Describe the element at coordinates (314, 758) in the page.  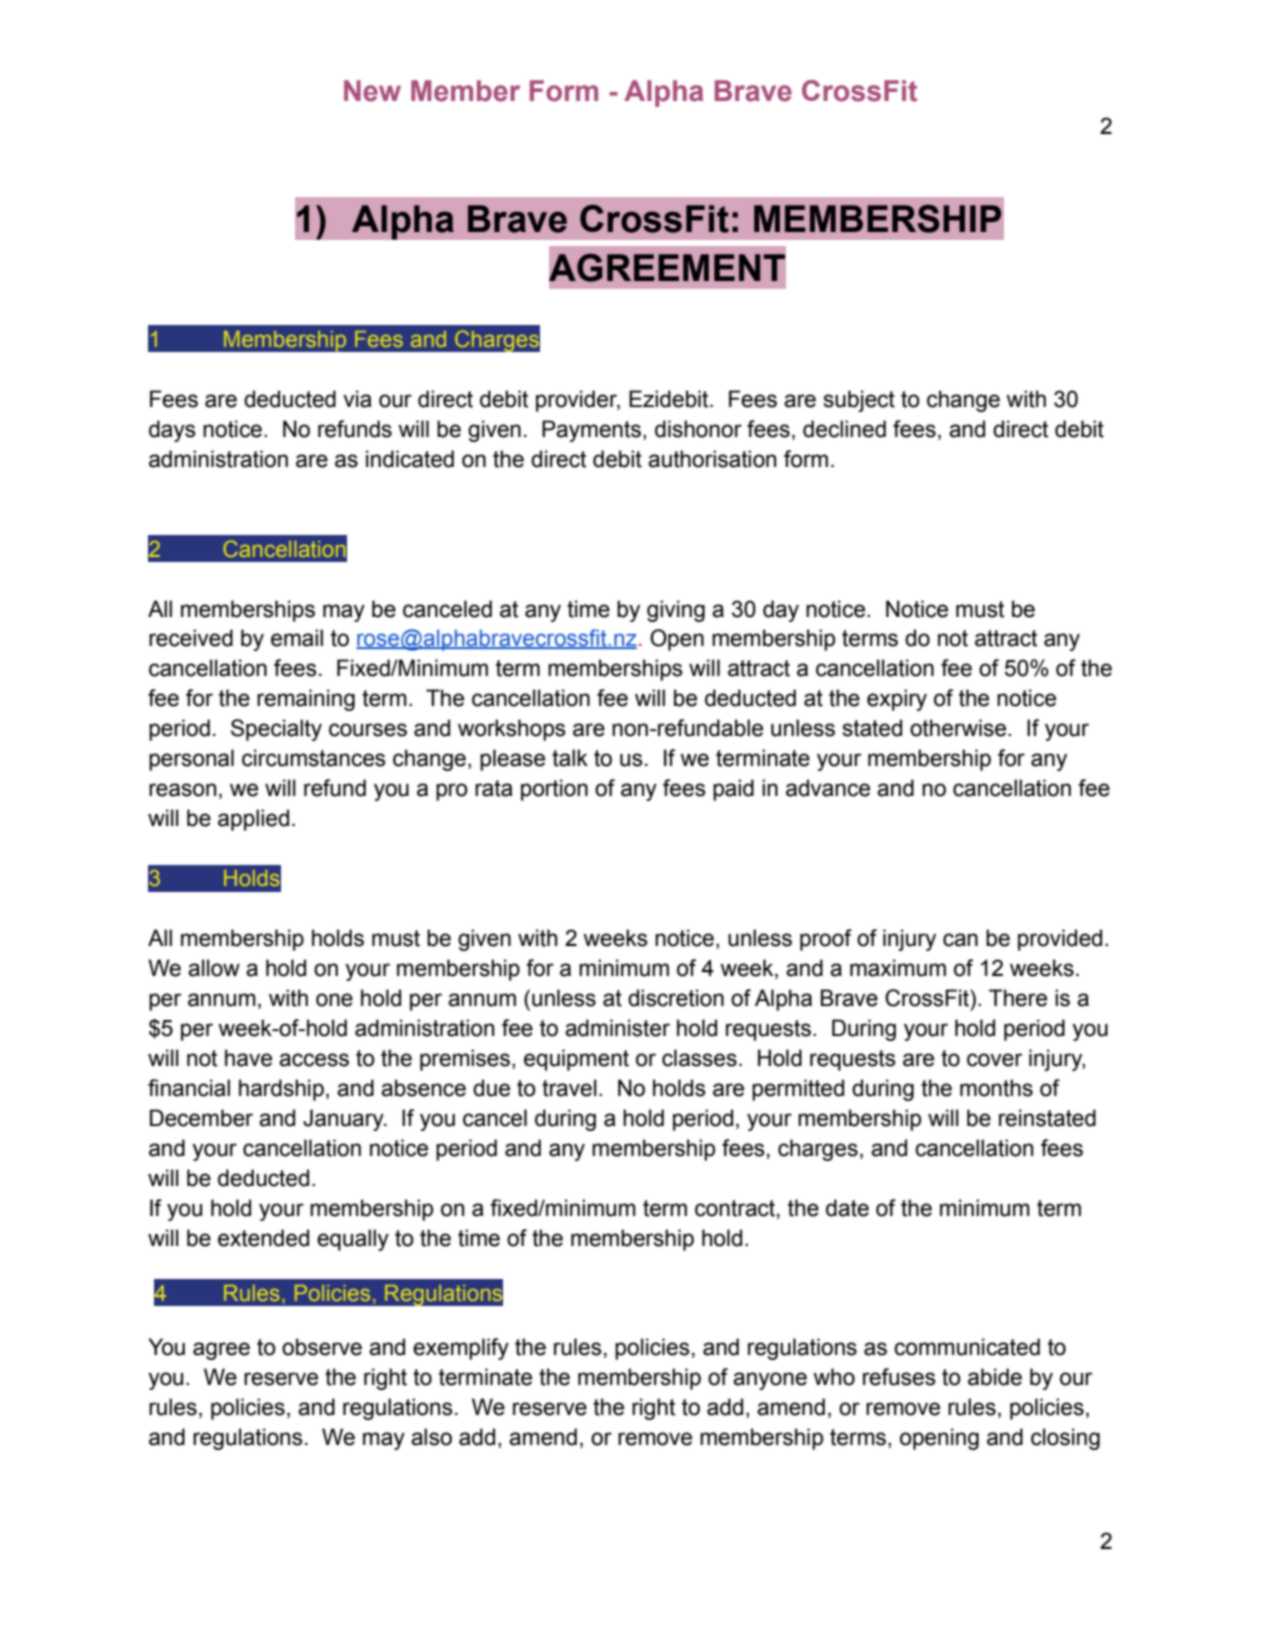
I see `circumstances` at that location.
